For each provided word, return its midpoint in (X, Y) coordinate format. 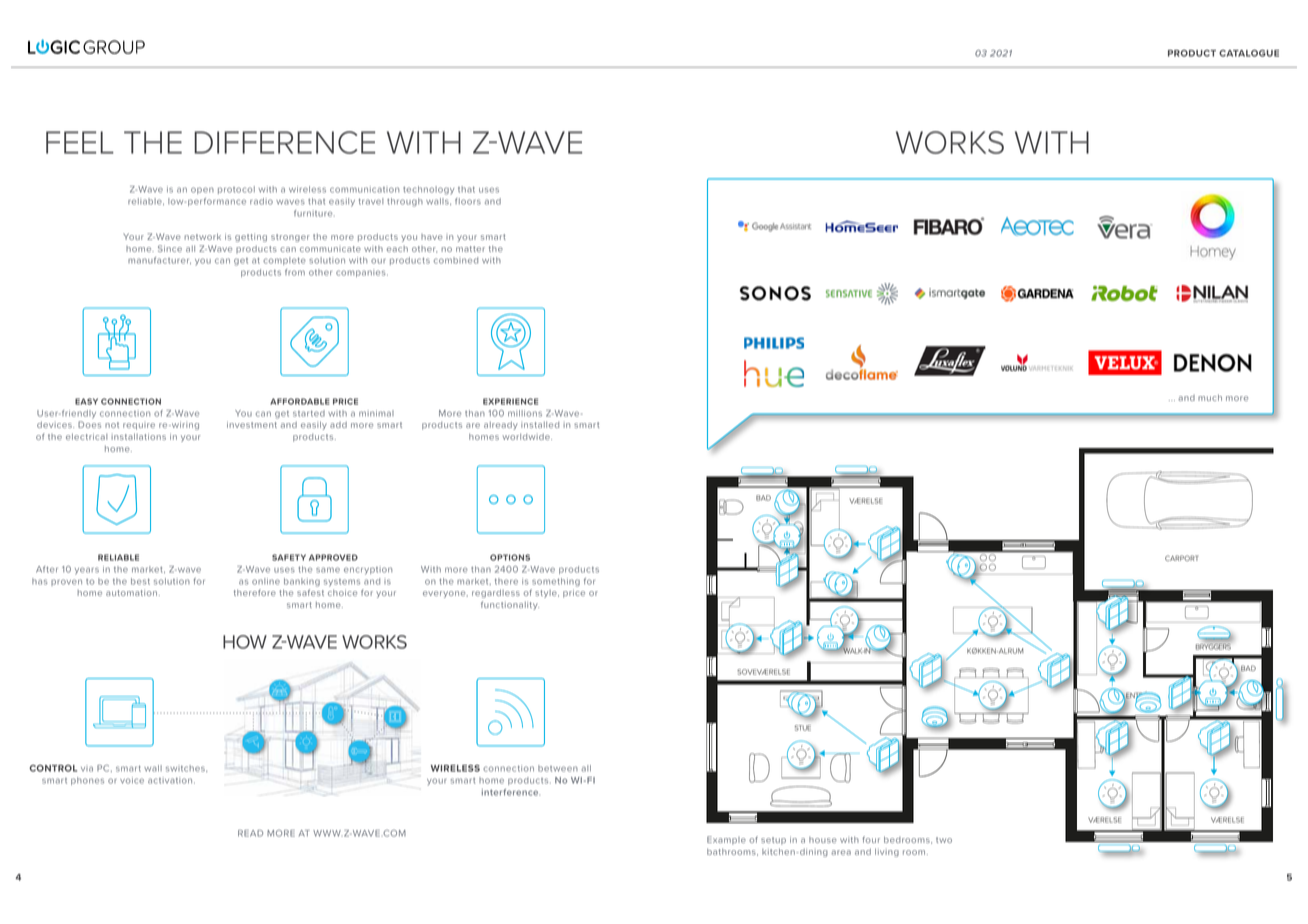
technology (428, 190)
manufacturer (159, 260)
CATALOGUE (1249, 53)
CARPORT (1181, 558)
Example (726, 840)
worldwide (527, 437)
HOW (245, 642)
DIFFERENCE (284, 142)
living (887, 852)
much (1210, 397)
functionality (510, 605)
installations (138, 436)
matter (470, 249)
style (547, 594)
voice (132, 780)
